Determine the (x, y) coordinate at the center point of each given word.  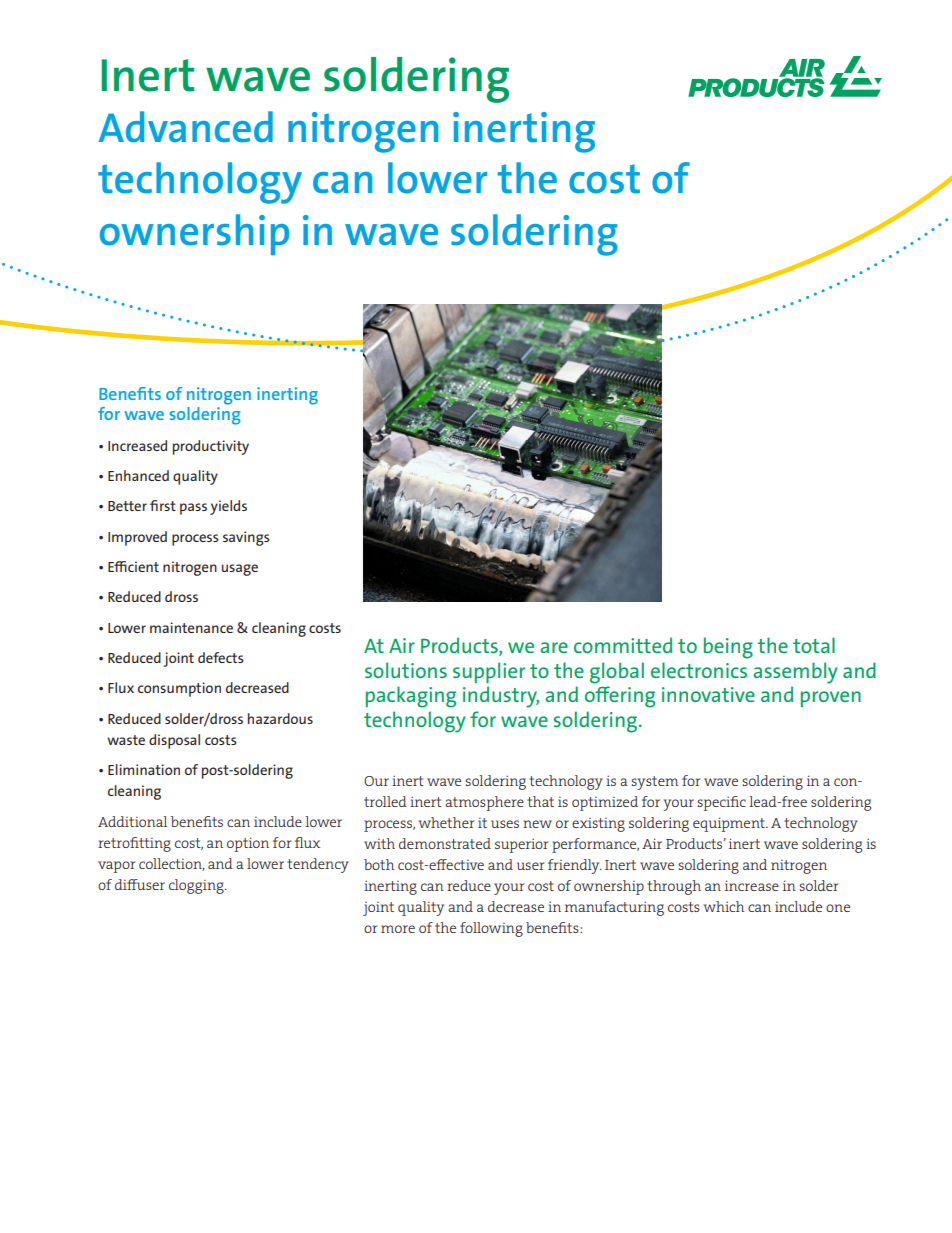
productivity (211, 447)
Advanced (185, 127)
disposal (174, 741)
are (554, 647)
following (491, 929)
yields (228, 507)
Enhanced (138, 475)
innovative (708, 694)
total (814, 645)
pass (193, 509)
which (723, 906)
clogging (197, 886)
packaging (411, 697)
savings (246, 538)
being (728, 648)
